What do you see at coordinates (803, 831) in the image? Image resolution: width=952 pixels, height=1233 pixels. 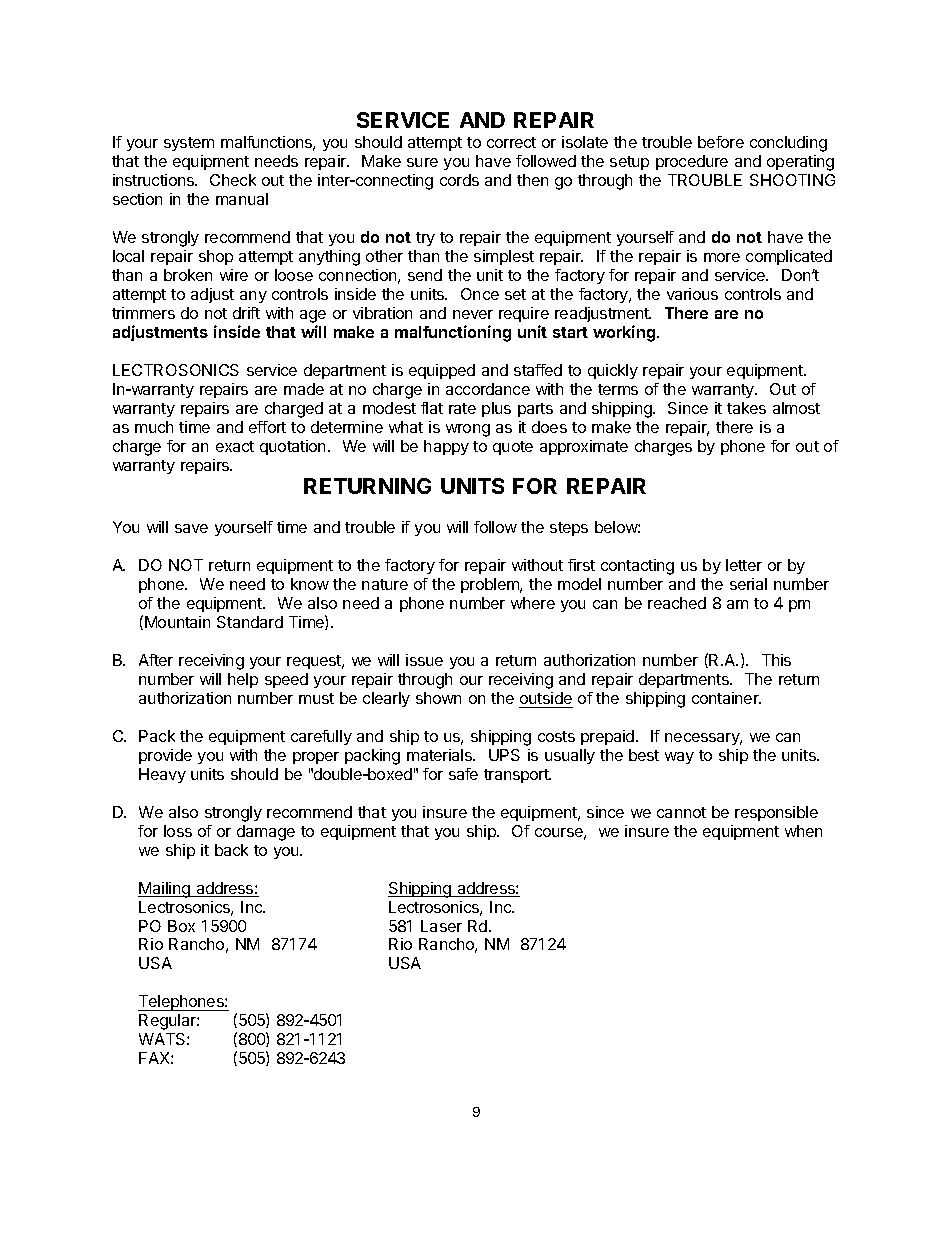 I see `when` at bounding box center [803, 831].
